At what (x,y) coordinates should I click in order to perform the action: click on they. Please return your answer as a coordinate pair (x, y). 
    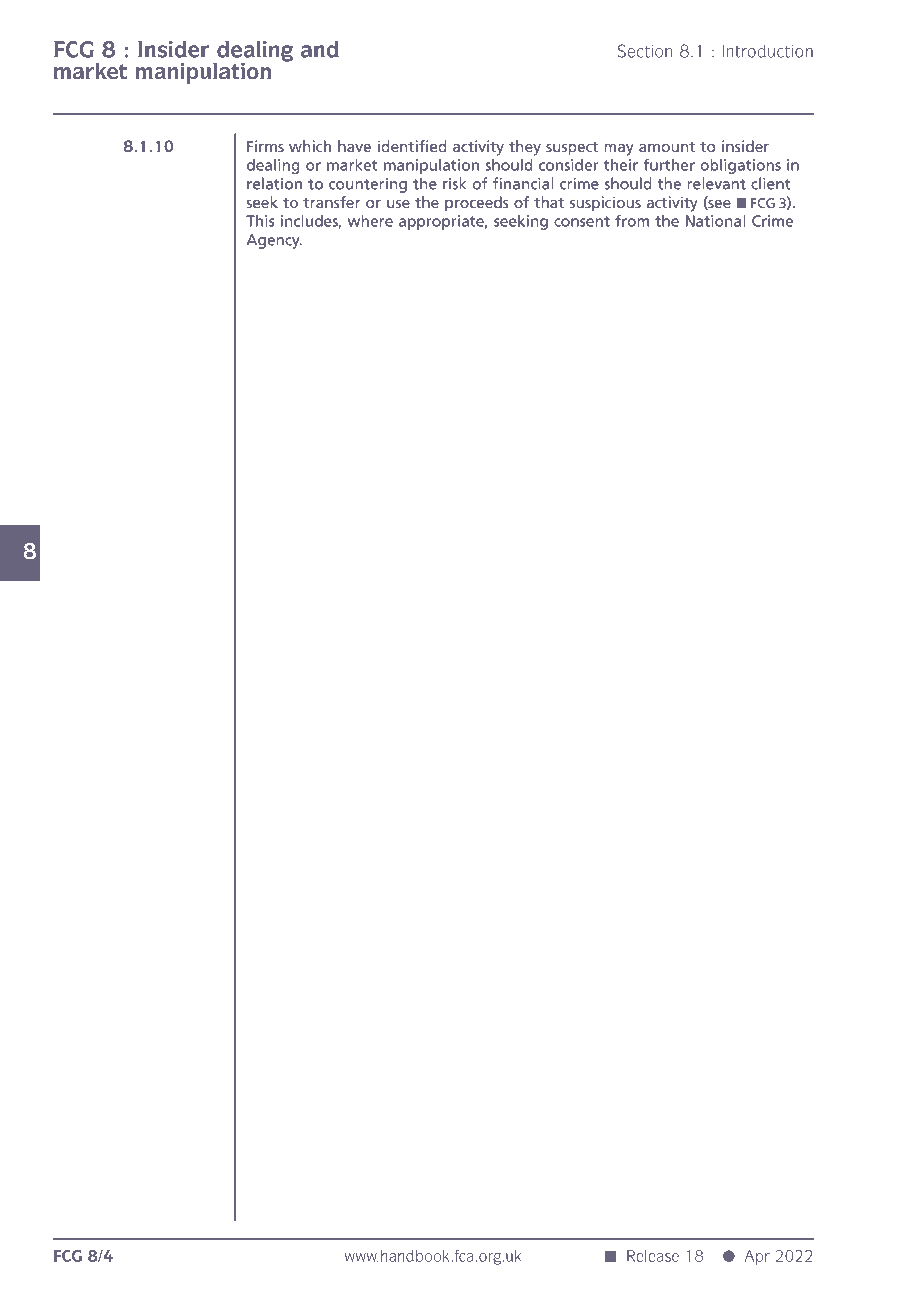
    Looking at the image, I should click on (525, 148).
